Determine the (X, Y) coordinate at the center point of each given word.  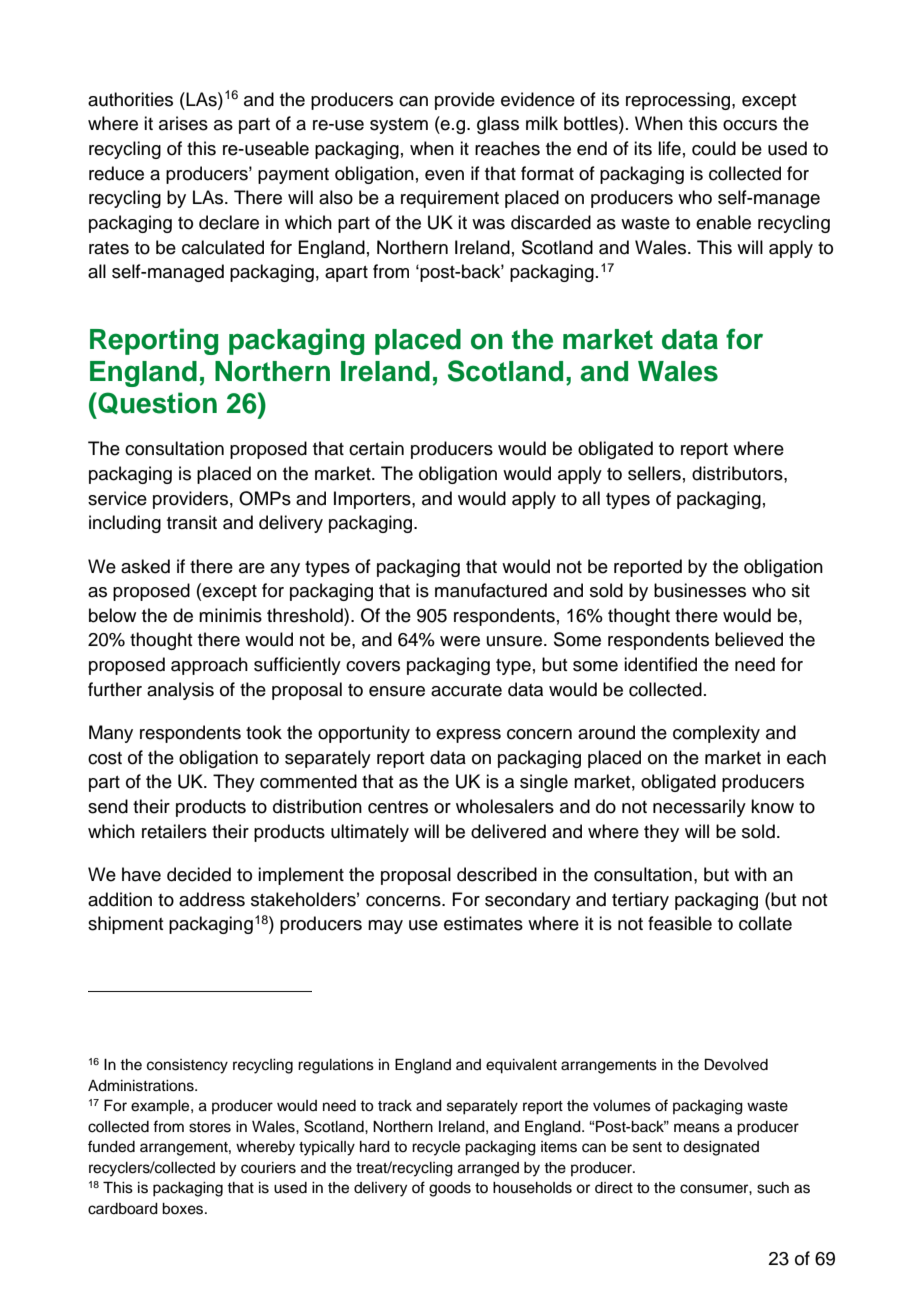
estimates (483, 923)
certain (376, 448)
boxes (184, 1209)
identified (660, 664)
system (399, 126)
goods (450, 1189)
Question (156, 403)
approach (209, 666)
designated (721, 1148)
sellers (654, 473)
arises (183, 123)
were (460, 641)
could (714, 148)
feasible (680, 923)
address (212, 899)
